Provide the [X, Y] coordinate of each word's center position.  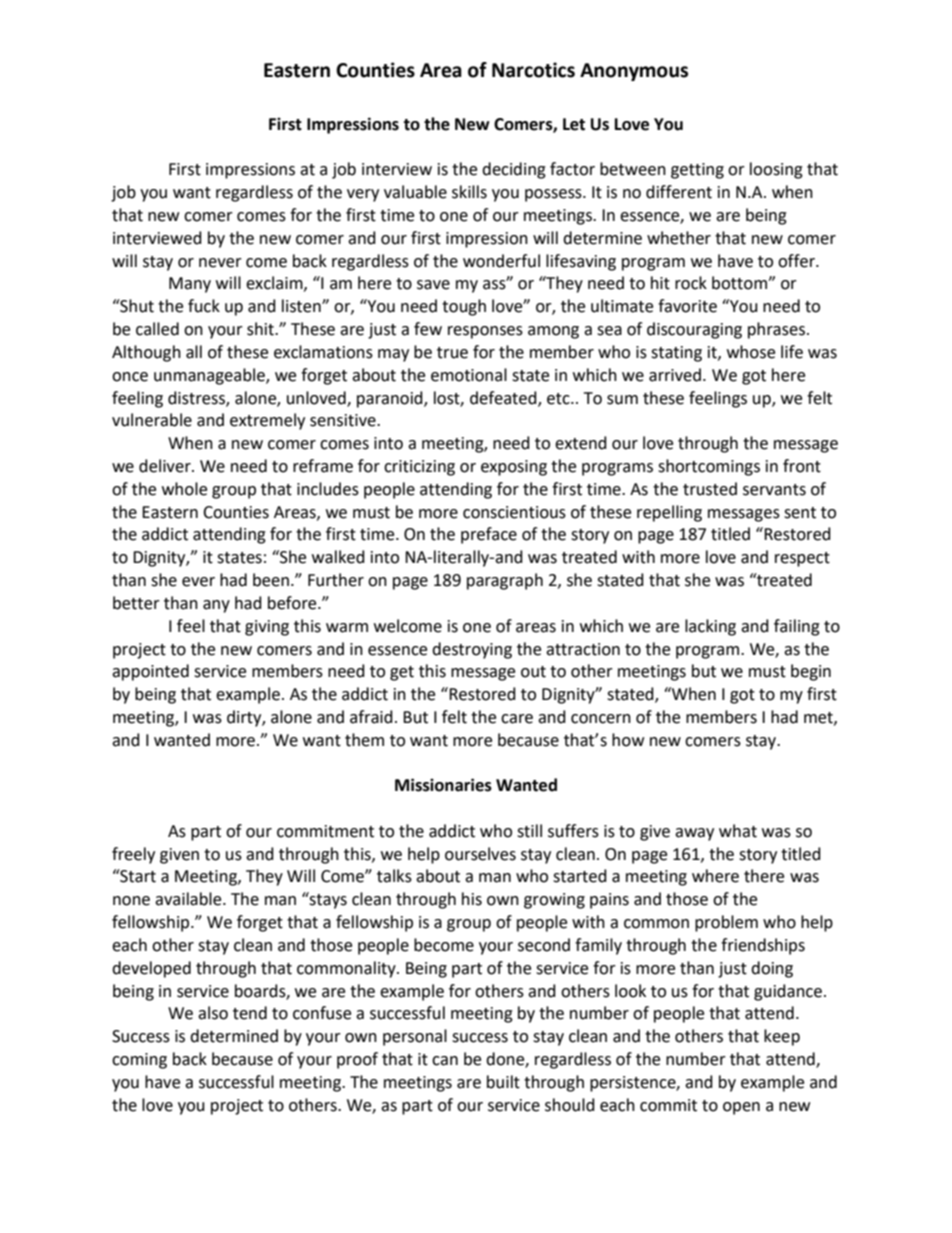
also [213, 1013]
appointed [150, 672]
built [503, 1082]
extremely [267, 421]
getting [697, 171]
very [363, 195]
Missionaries [443, 785]
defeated [504, 398]
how [628, 740]
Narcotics [533, 70]
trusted [710, 489]
